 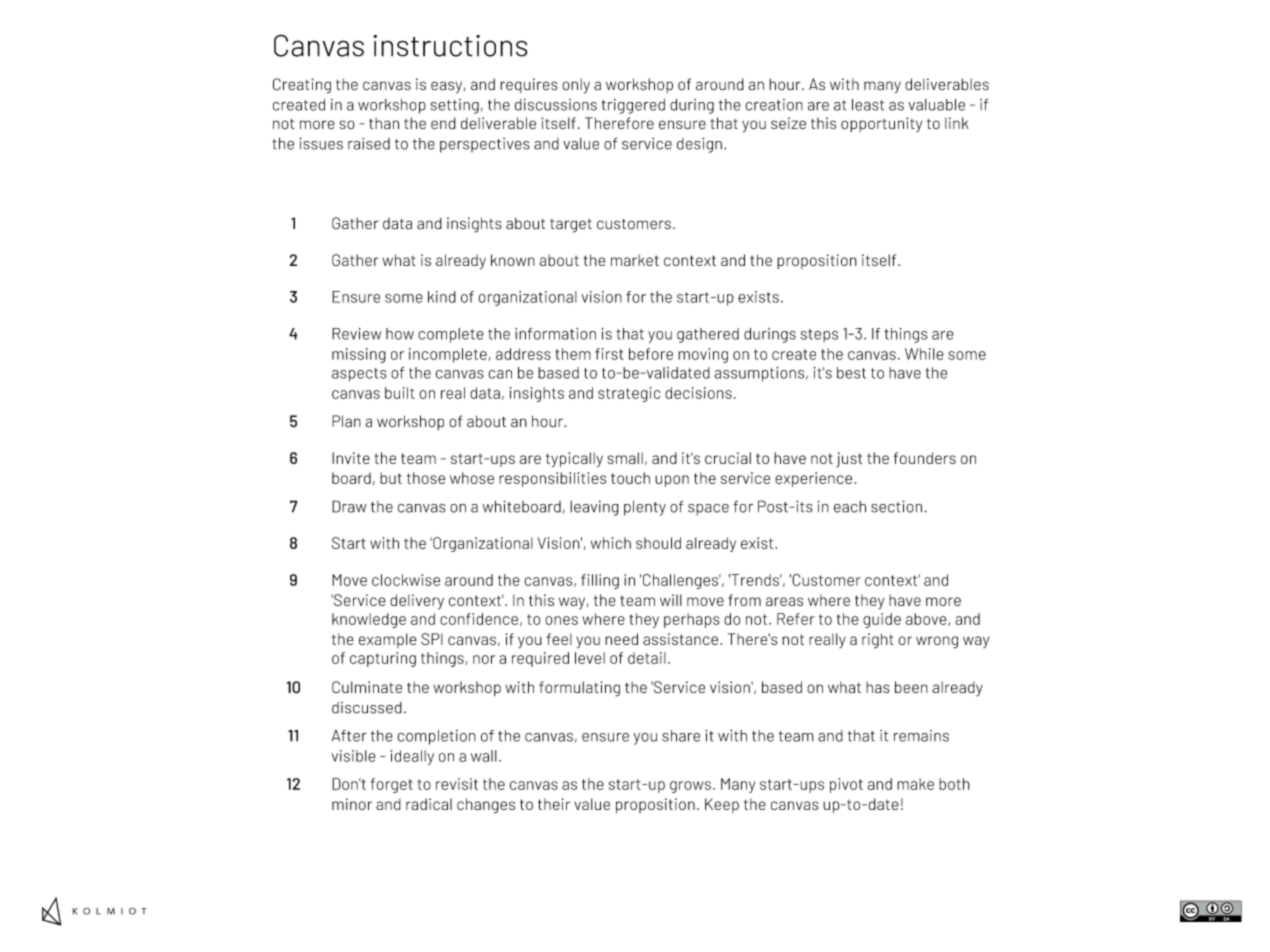 What do you see at coordinates (868, 105) in the screenshot?
I see `least` at bounding box center [868, 105].
